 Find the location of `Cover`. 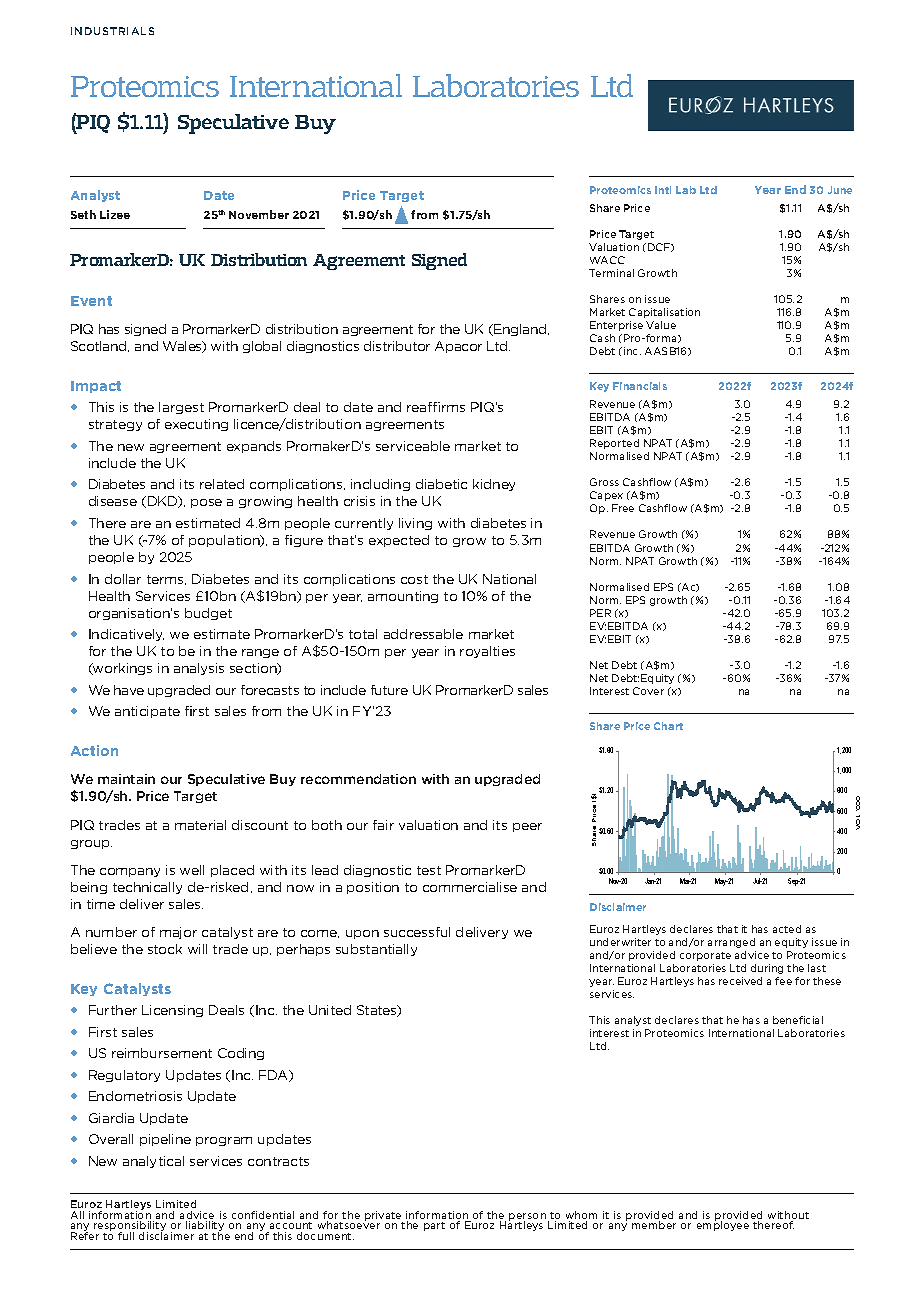

Cover is located at coordinates (648, 691).
